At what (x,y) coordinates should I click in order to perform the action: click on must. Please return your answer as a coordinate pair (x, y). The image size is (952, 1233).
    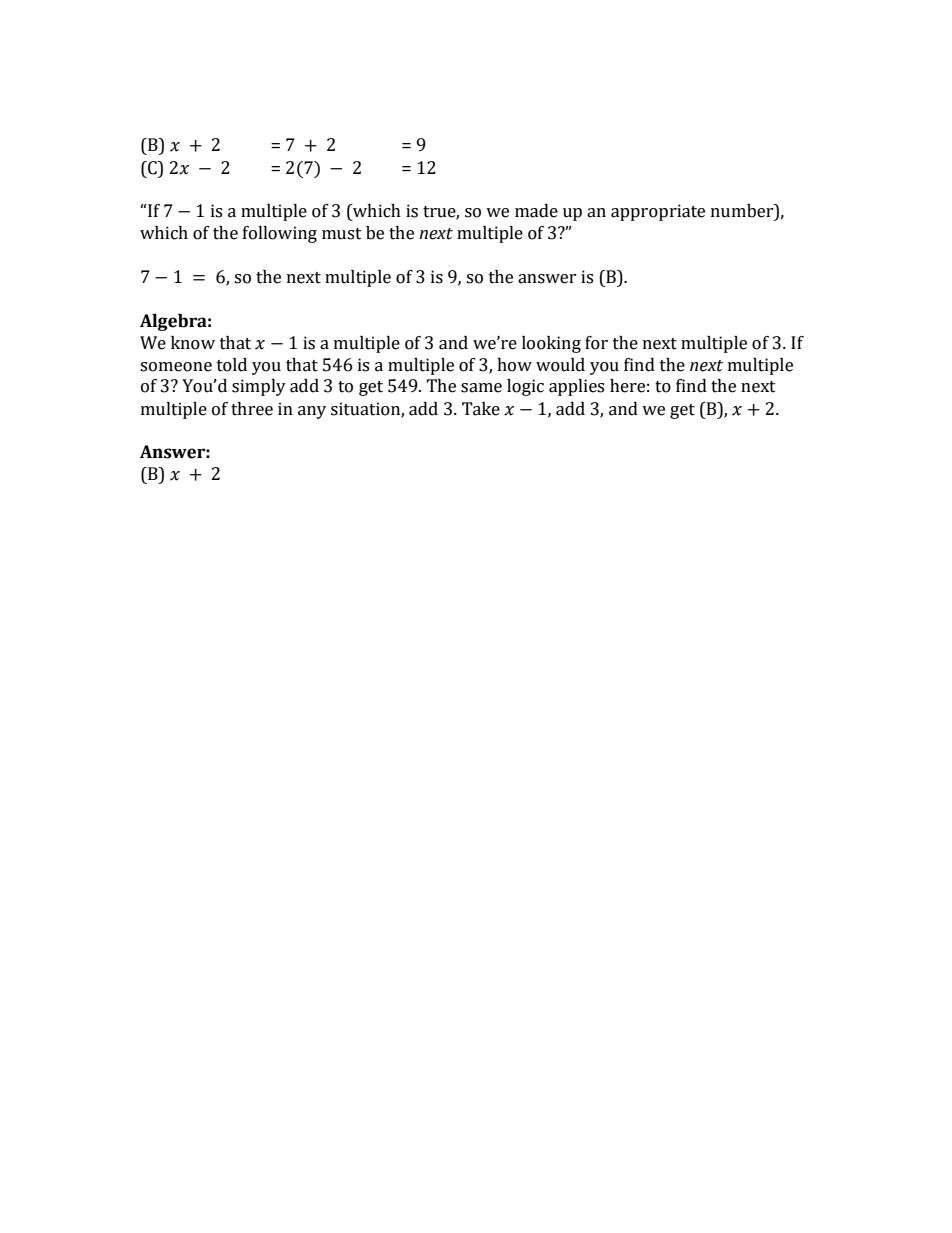
    Looking at the image, I should click on (342, 234).
